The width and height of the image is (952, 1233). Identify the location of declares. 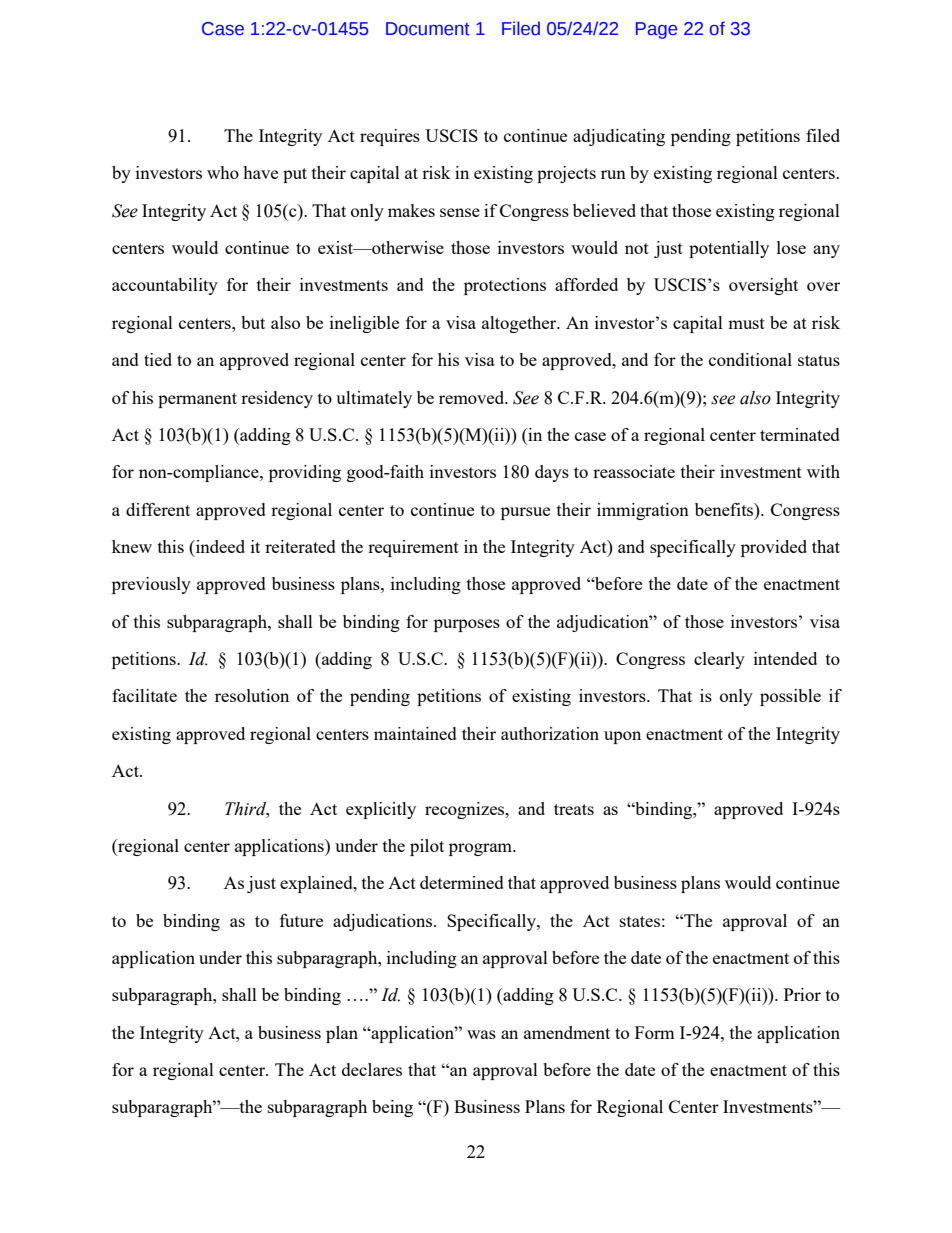
(372, 1069).
